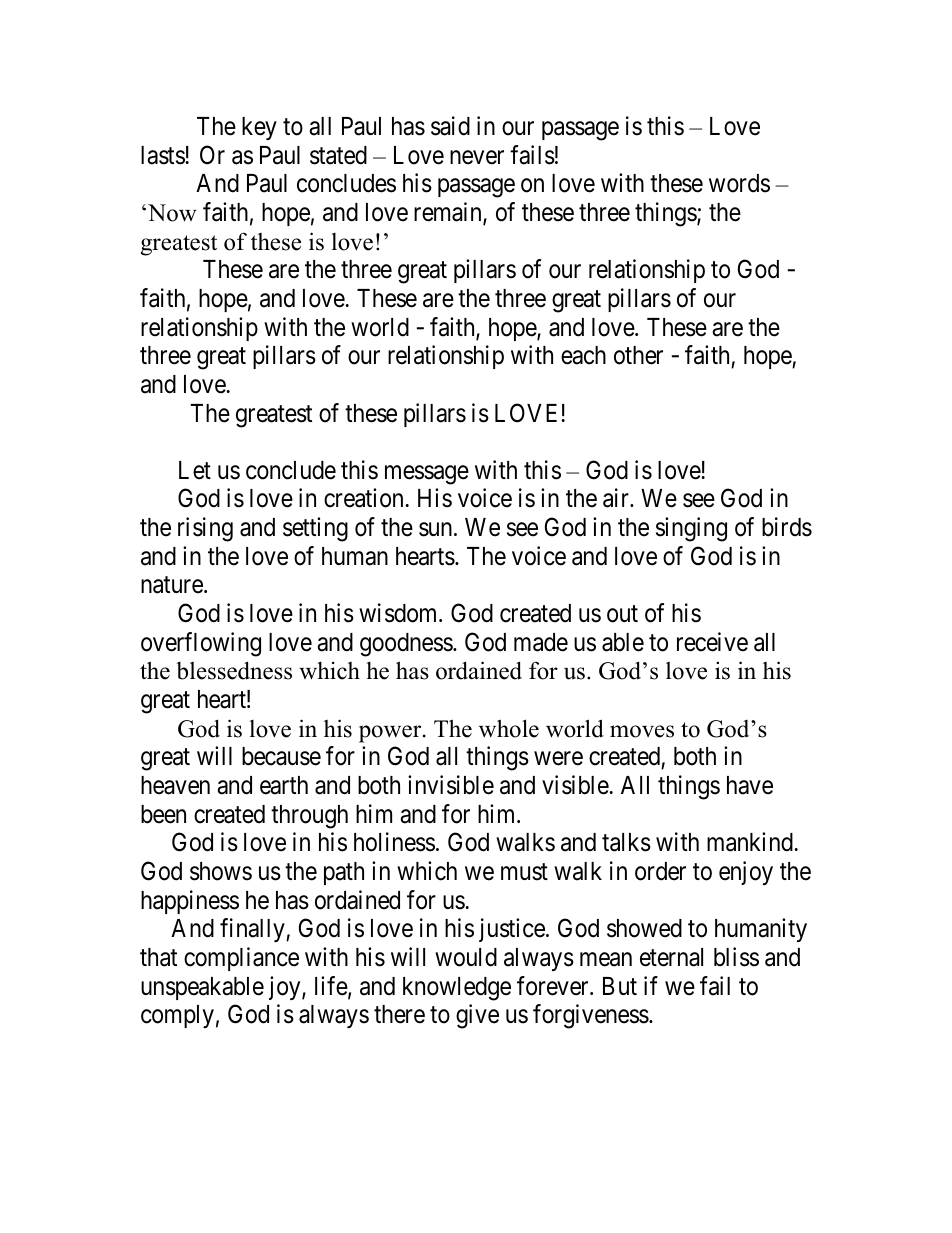  What do you see at coordinates (739, 183) in the image?
I see `words` at bounding box center [739, 183].
